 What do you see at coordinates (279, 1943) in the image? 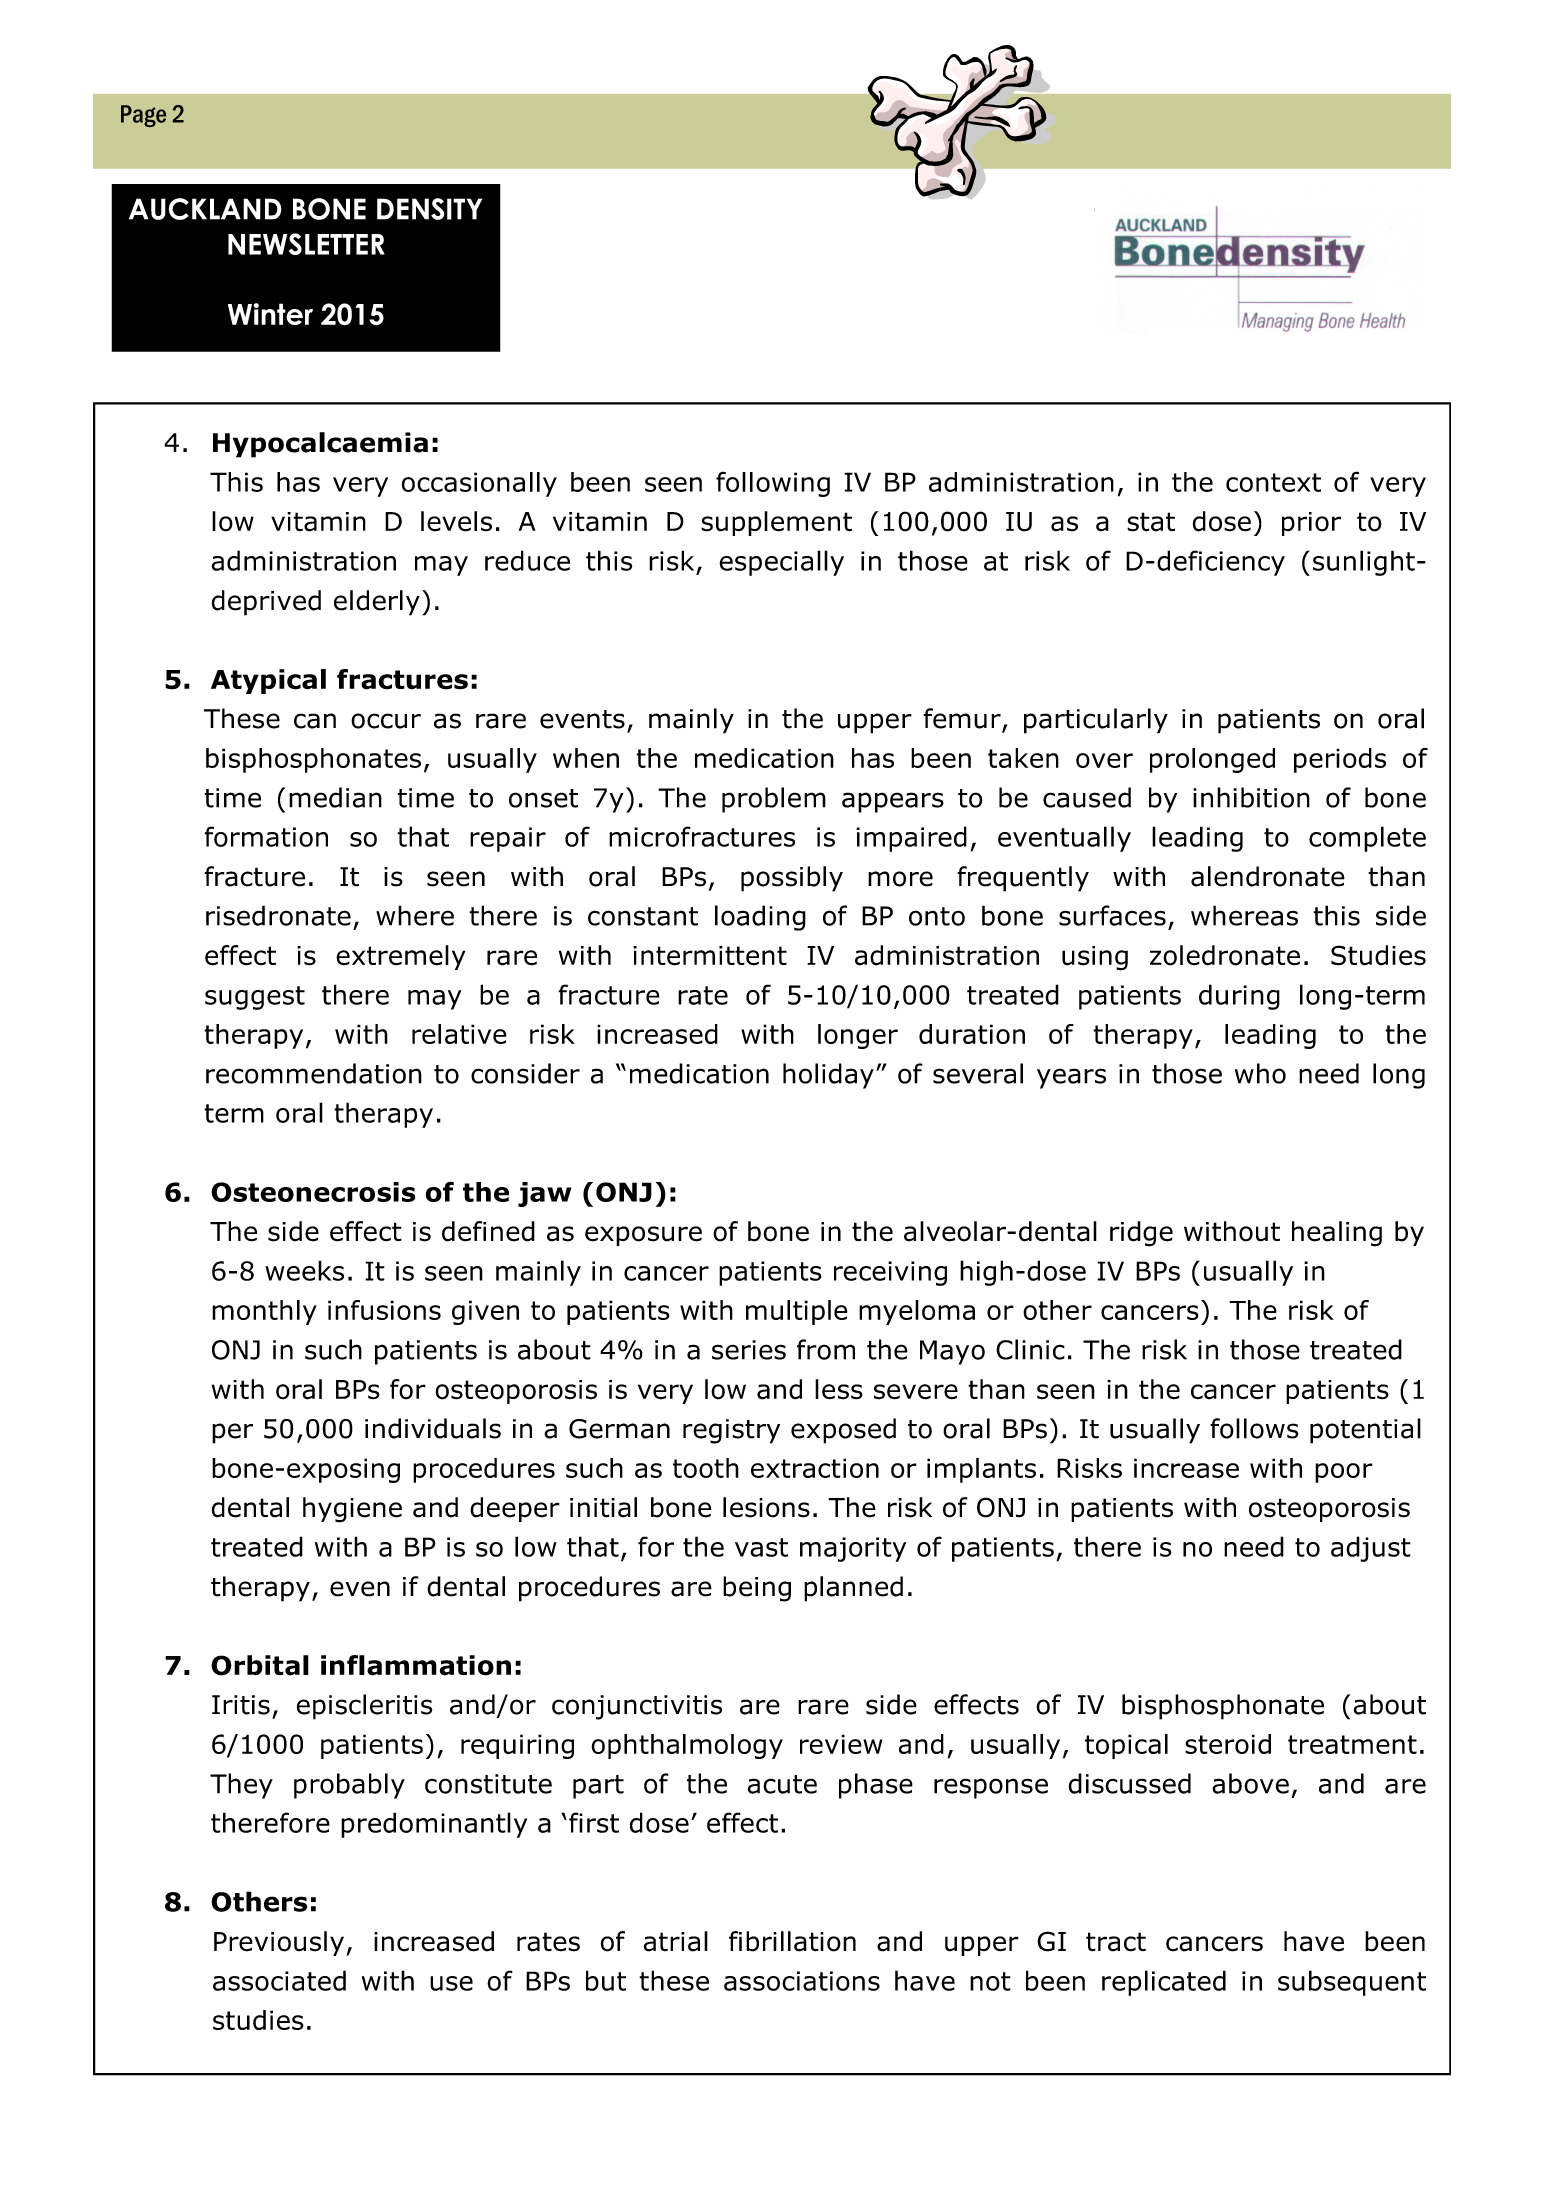
I see `Previously` at bounding box center [279, 1943].
